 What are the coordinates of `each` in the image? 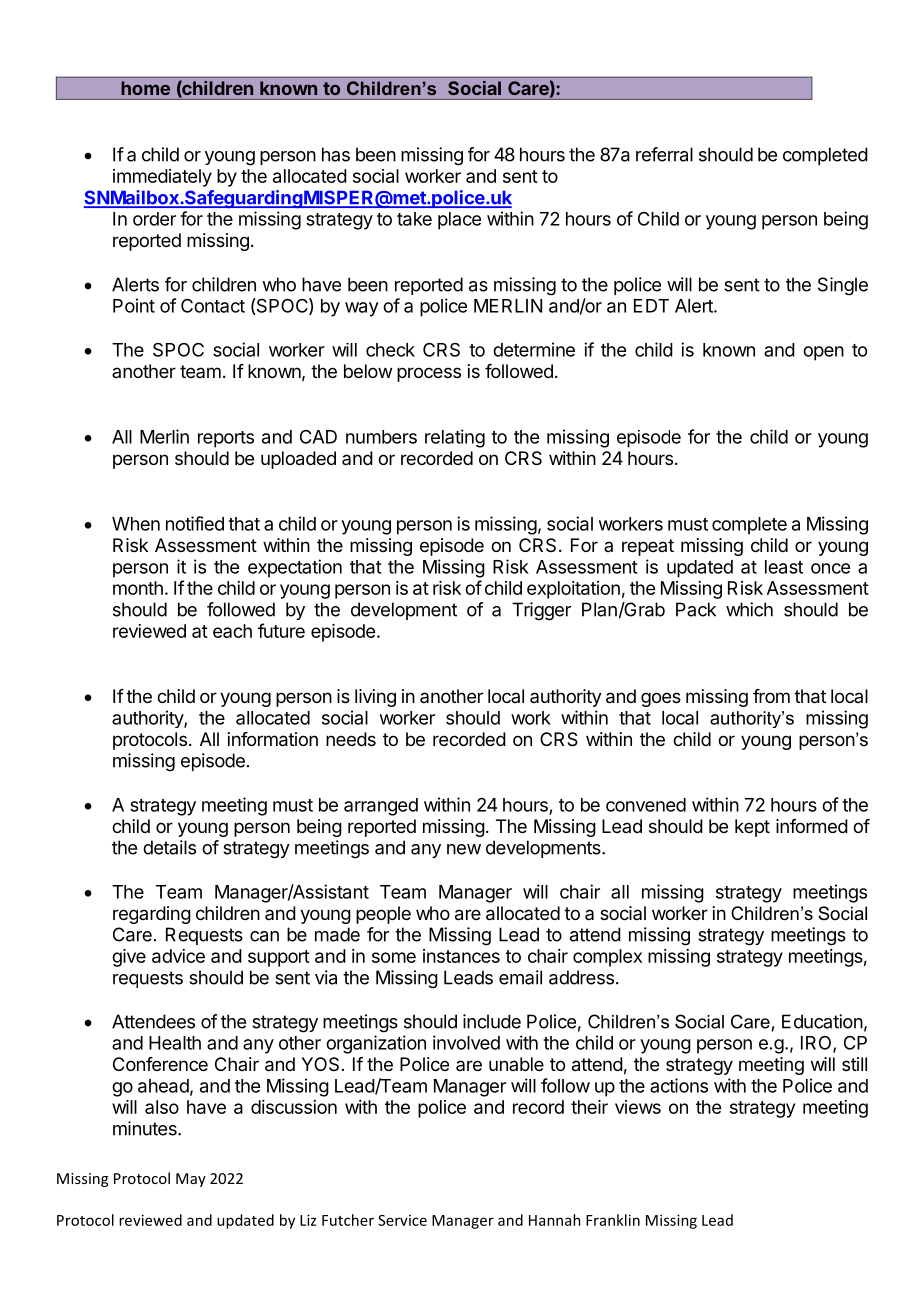 It's located at (232, 631).
